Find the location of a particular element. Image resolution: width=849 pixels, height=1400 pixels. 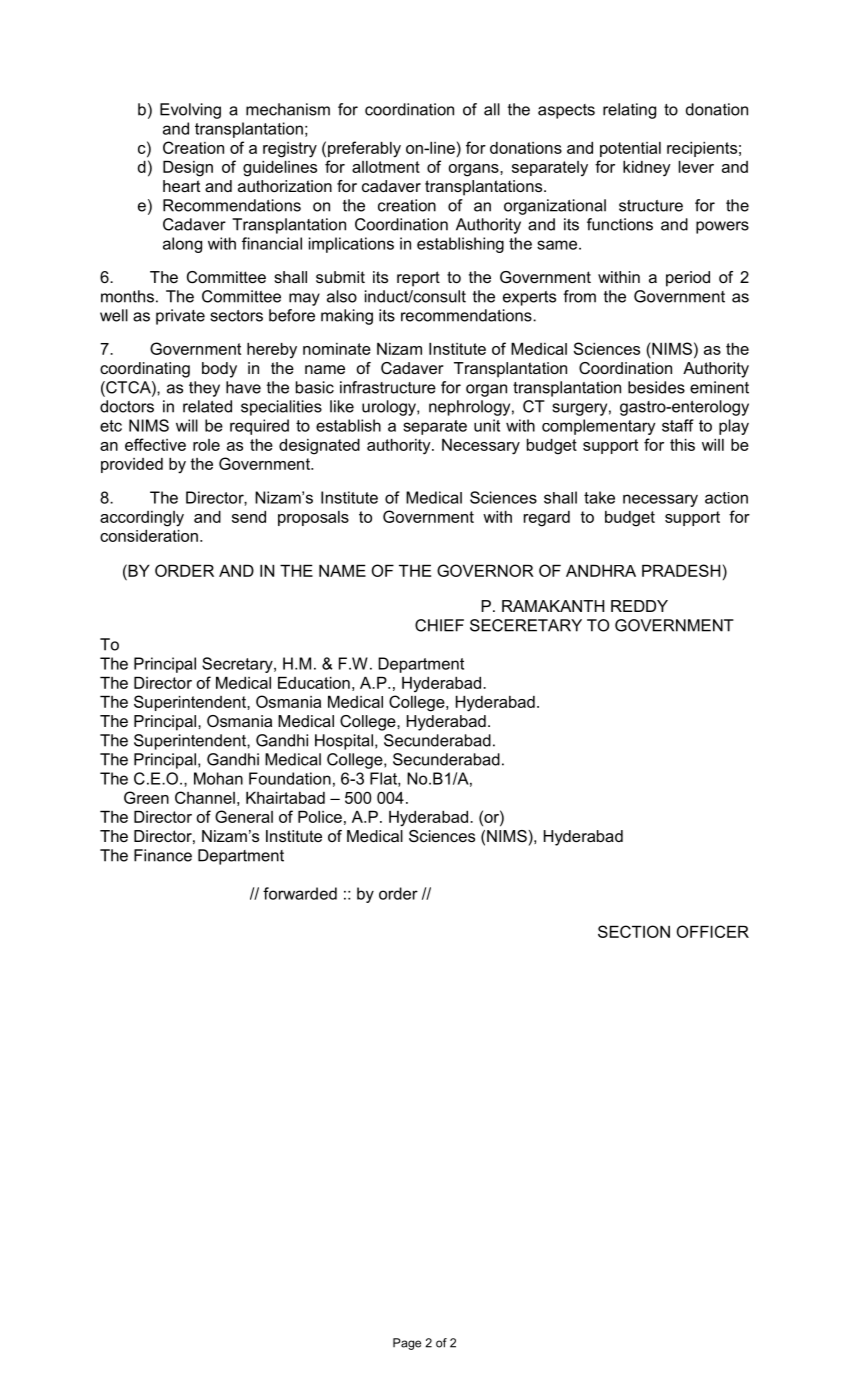

consideration is located at coordinates (149, 536).
